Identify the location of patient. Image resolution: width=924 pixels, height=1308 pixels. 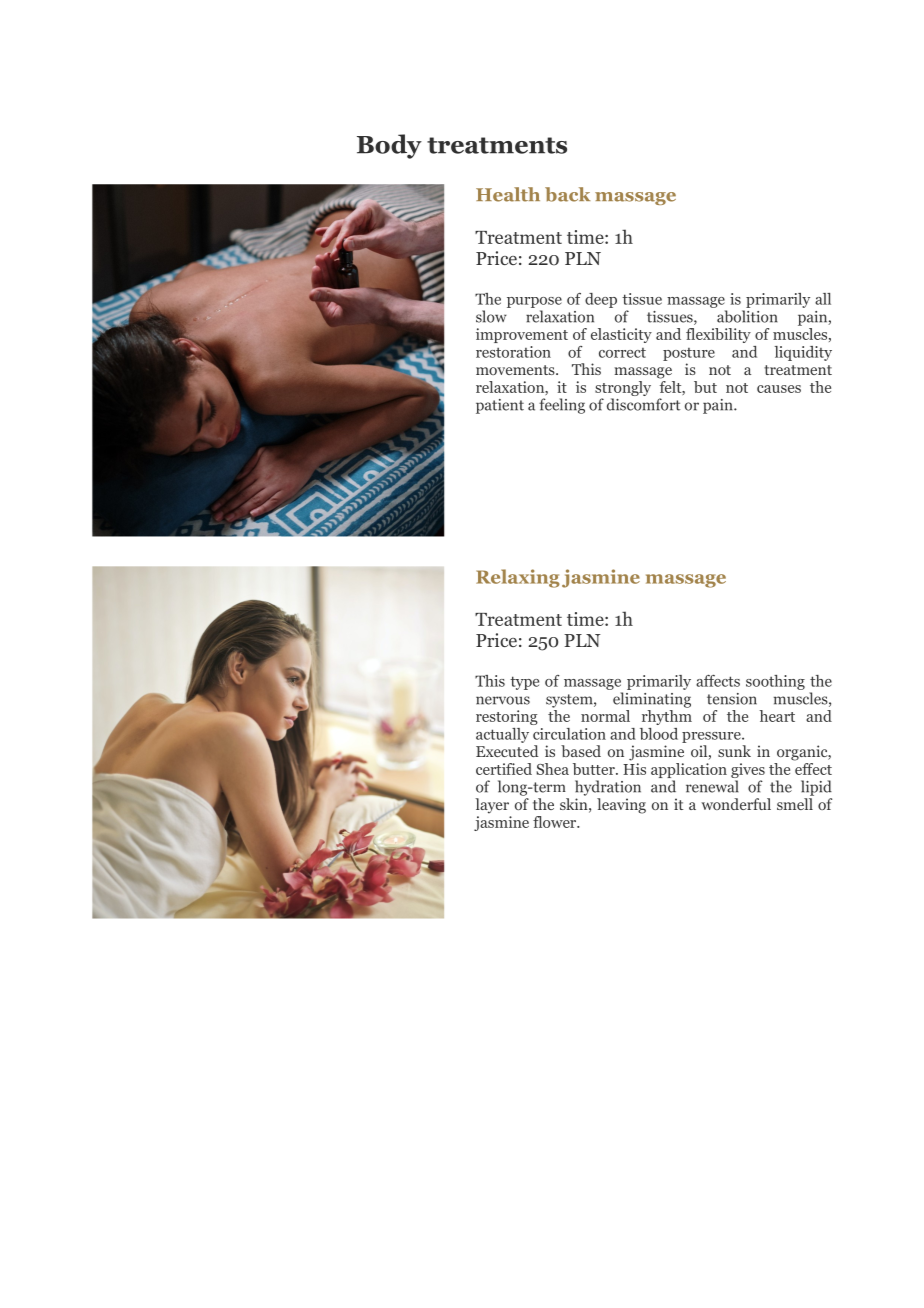
(500, 406).
